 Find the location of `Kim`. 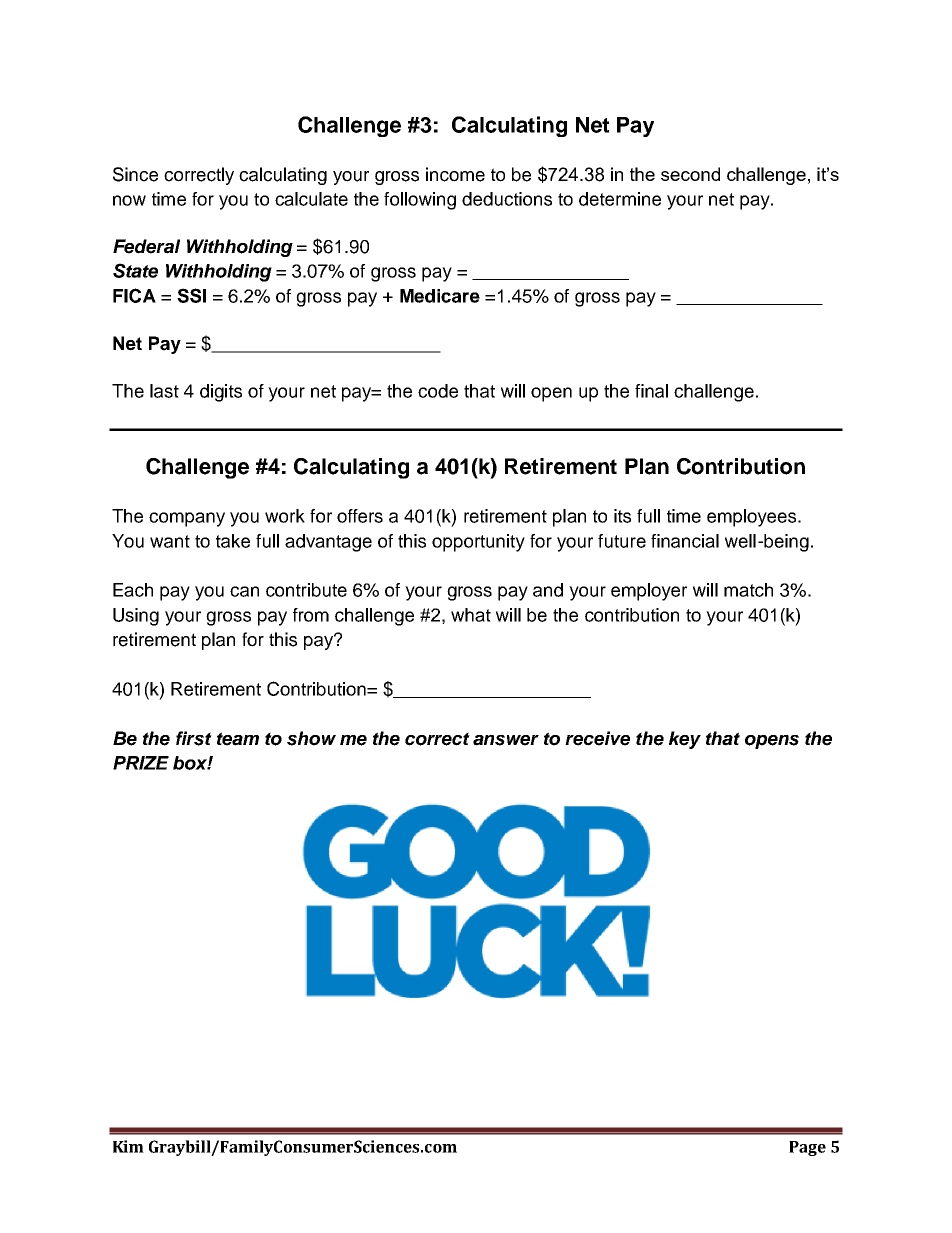

Kim is located at coordinates (128, 1146).
